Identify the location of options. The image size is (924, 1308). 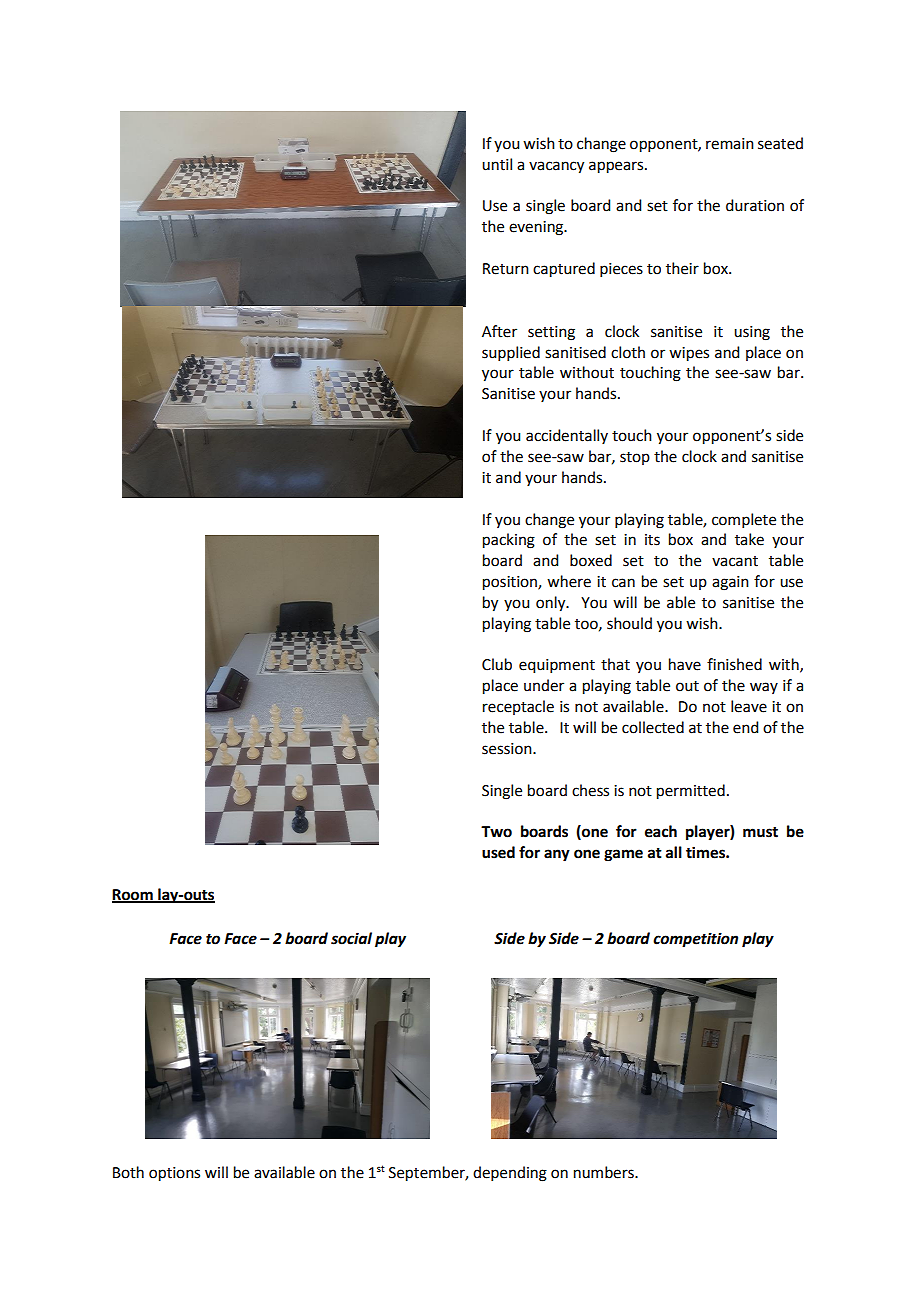
(174, 1174).
